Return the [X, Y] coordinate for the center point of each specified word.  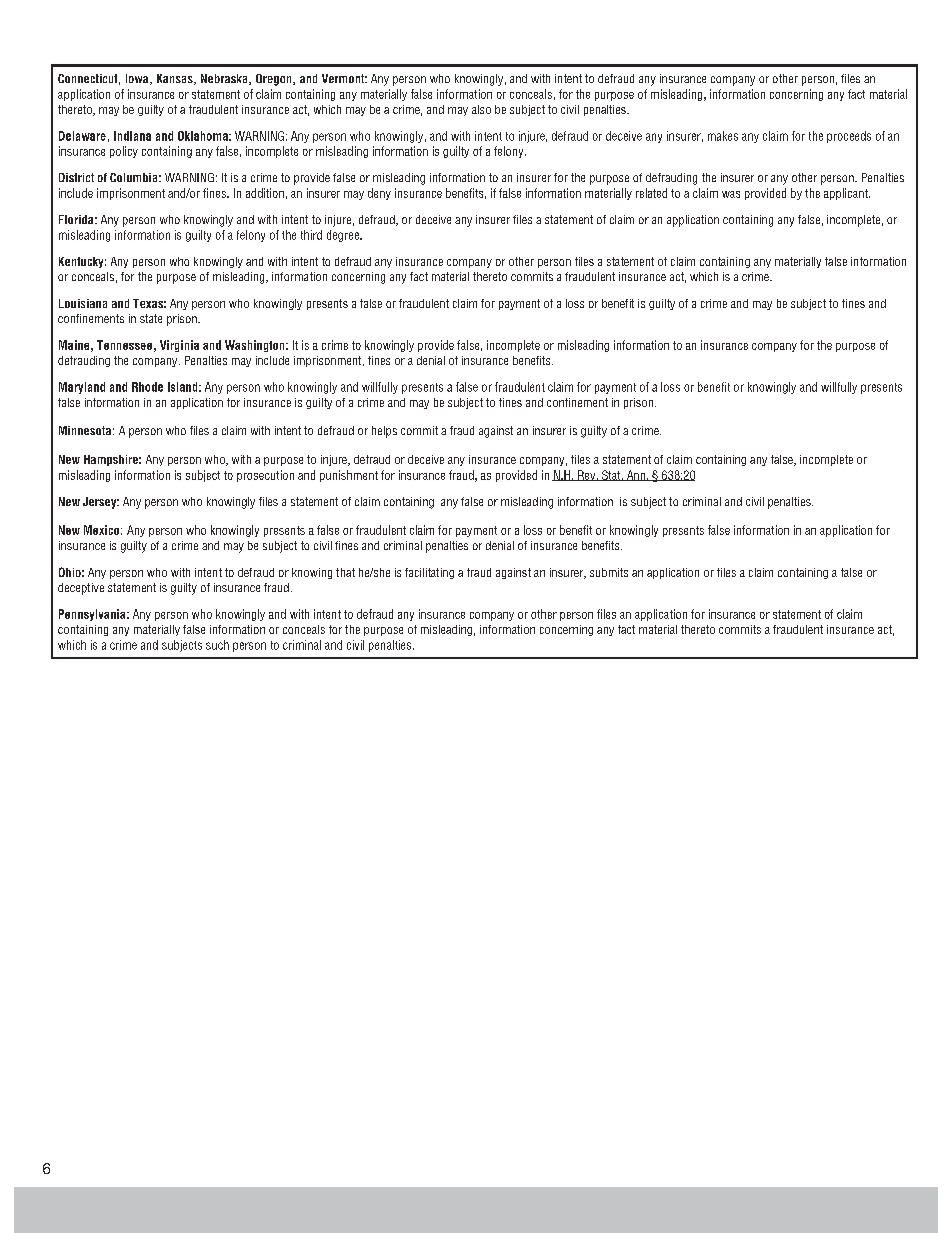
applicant [847, 194]
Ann [635, 475]
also [481, 109]
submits [609, 572]
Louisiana [83, 303]
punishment [349, 476]
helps [384, 432]
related [651, 193]
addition [265, 193]
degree [344, 236]
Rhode [147, 387]
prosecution [265, 476]
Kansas [176, 79]
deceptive [81, 589]
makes [723, 136]
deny [379, 194]
